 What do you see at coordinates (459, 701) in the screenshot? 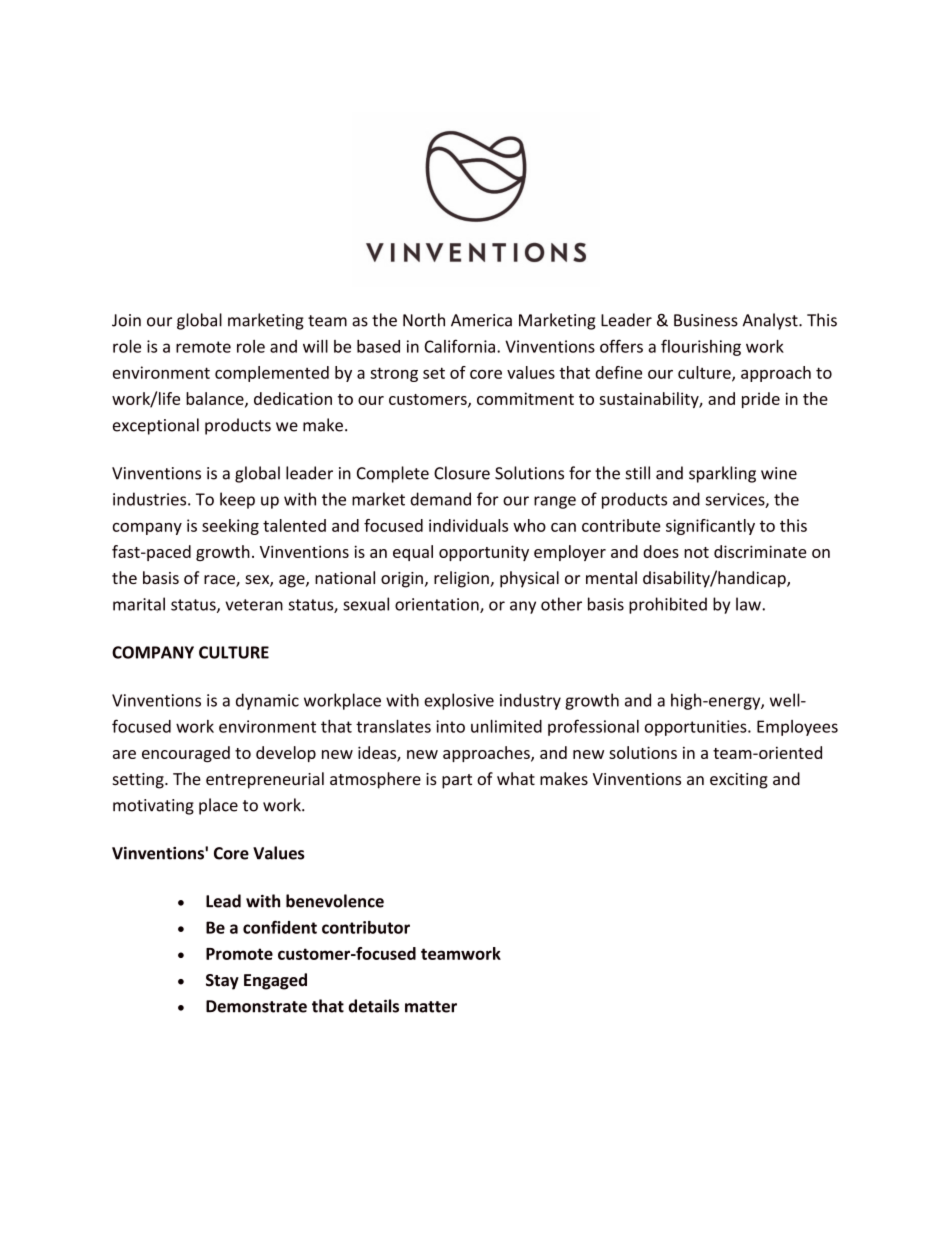
I see `explosive` at bounding box center [459, 701].
